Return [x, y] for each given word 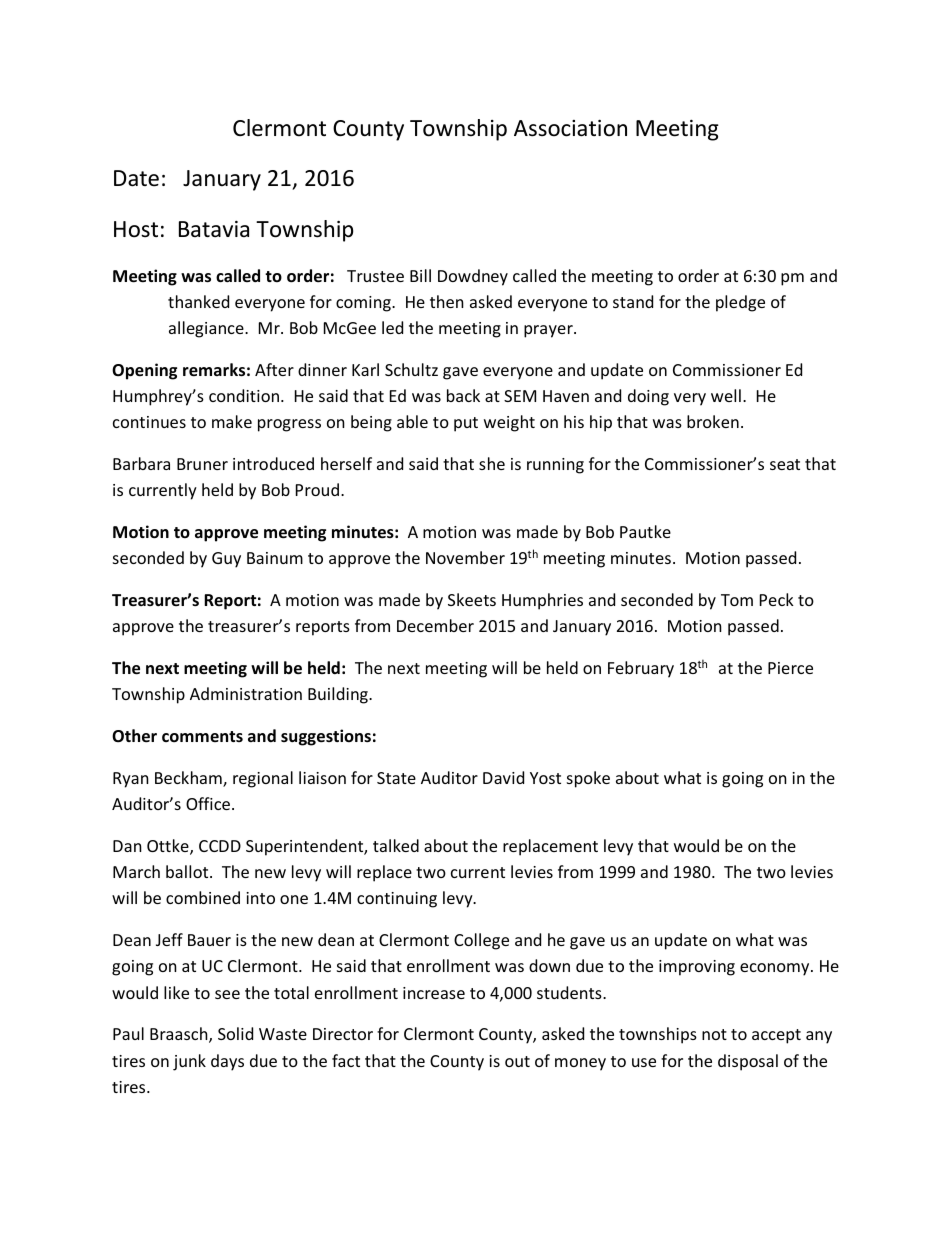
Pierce [790, 668]
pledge [740, 303]
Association [570, 128]
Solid [235, 1033]
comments [202, 737]
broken [713, 421]
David [503, 777]
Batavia [214, 229]
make [232, 421]
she [492, 463]
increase [434, 993]
